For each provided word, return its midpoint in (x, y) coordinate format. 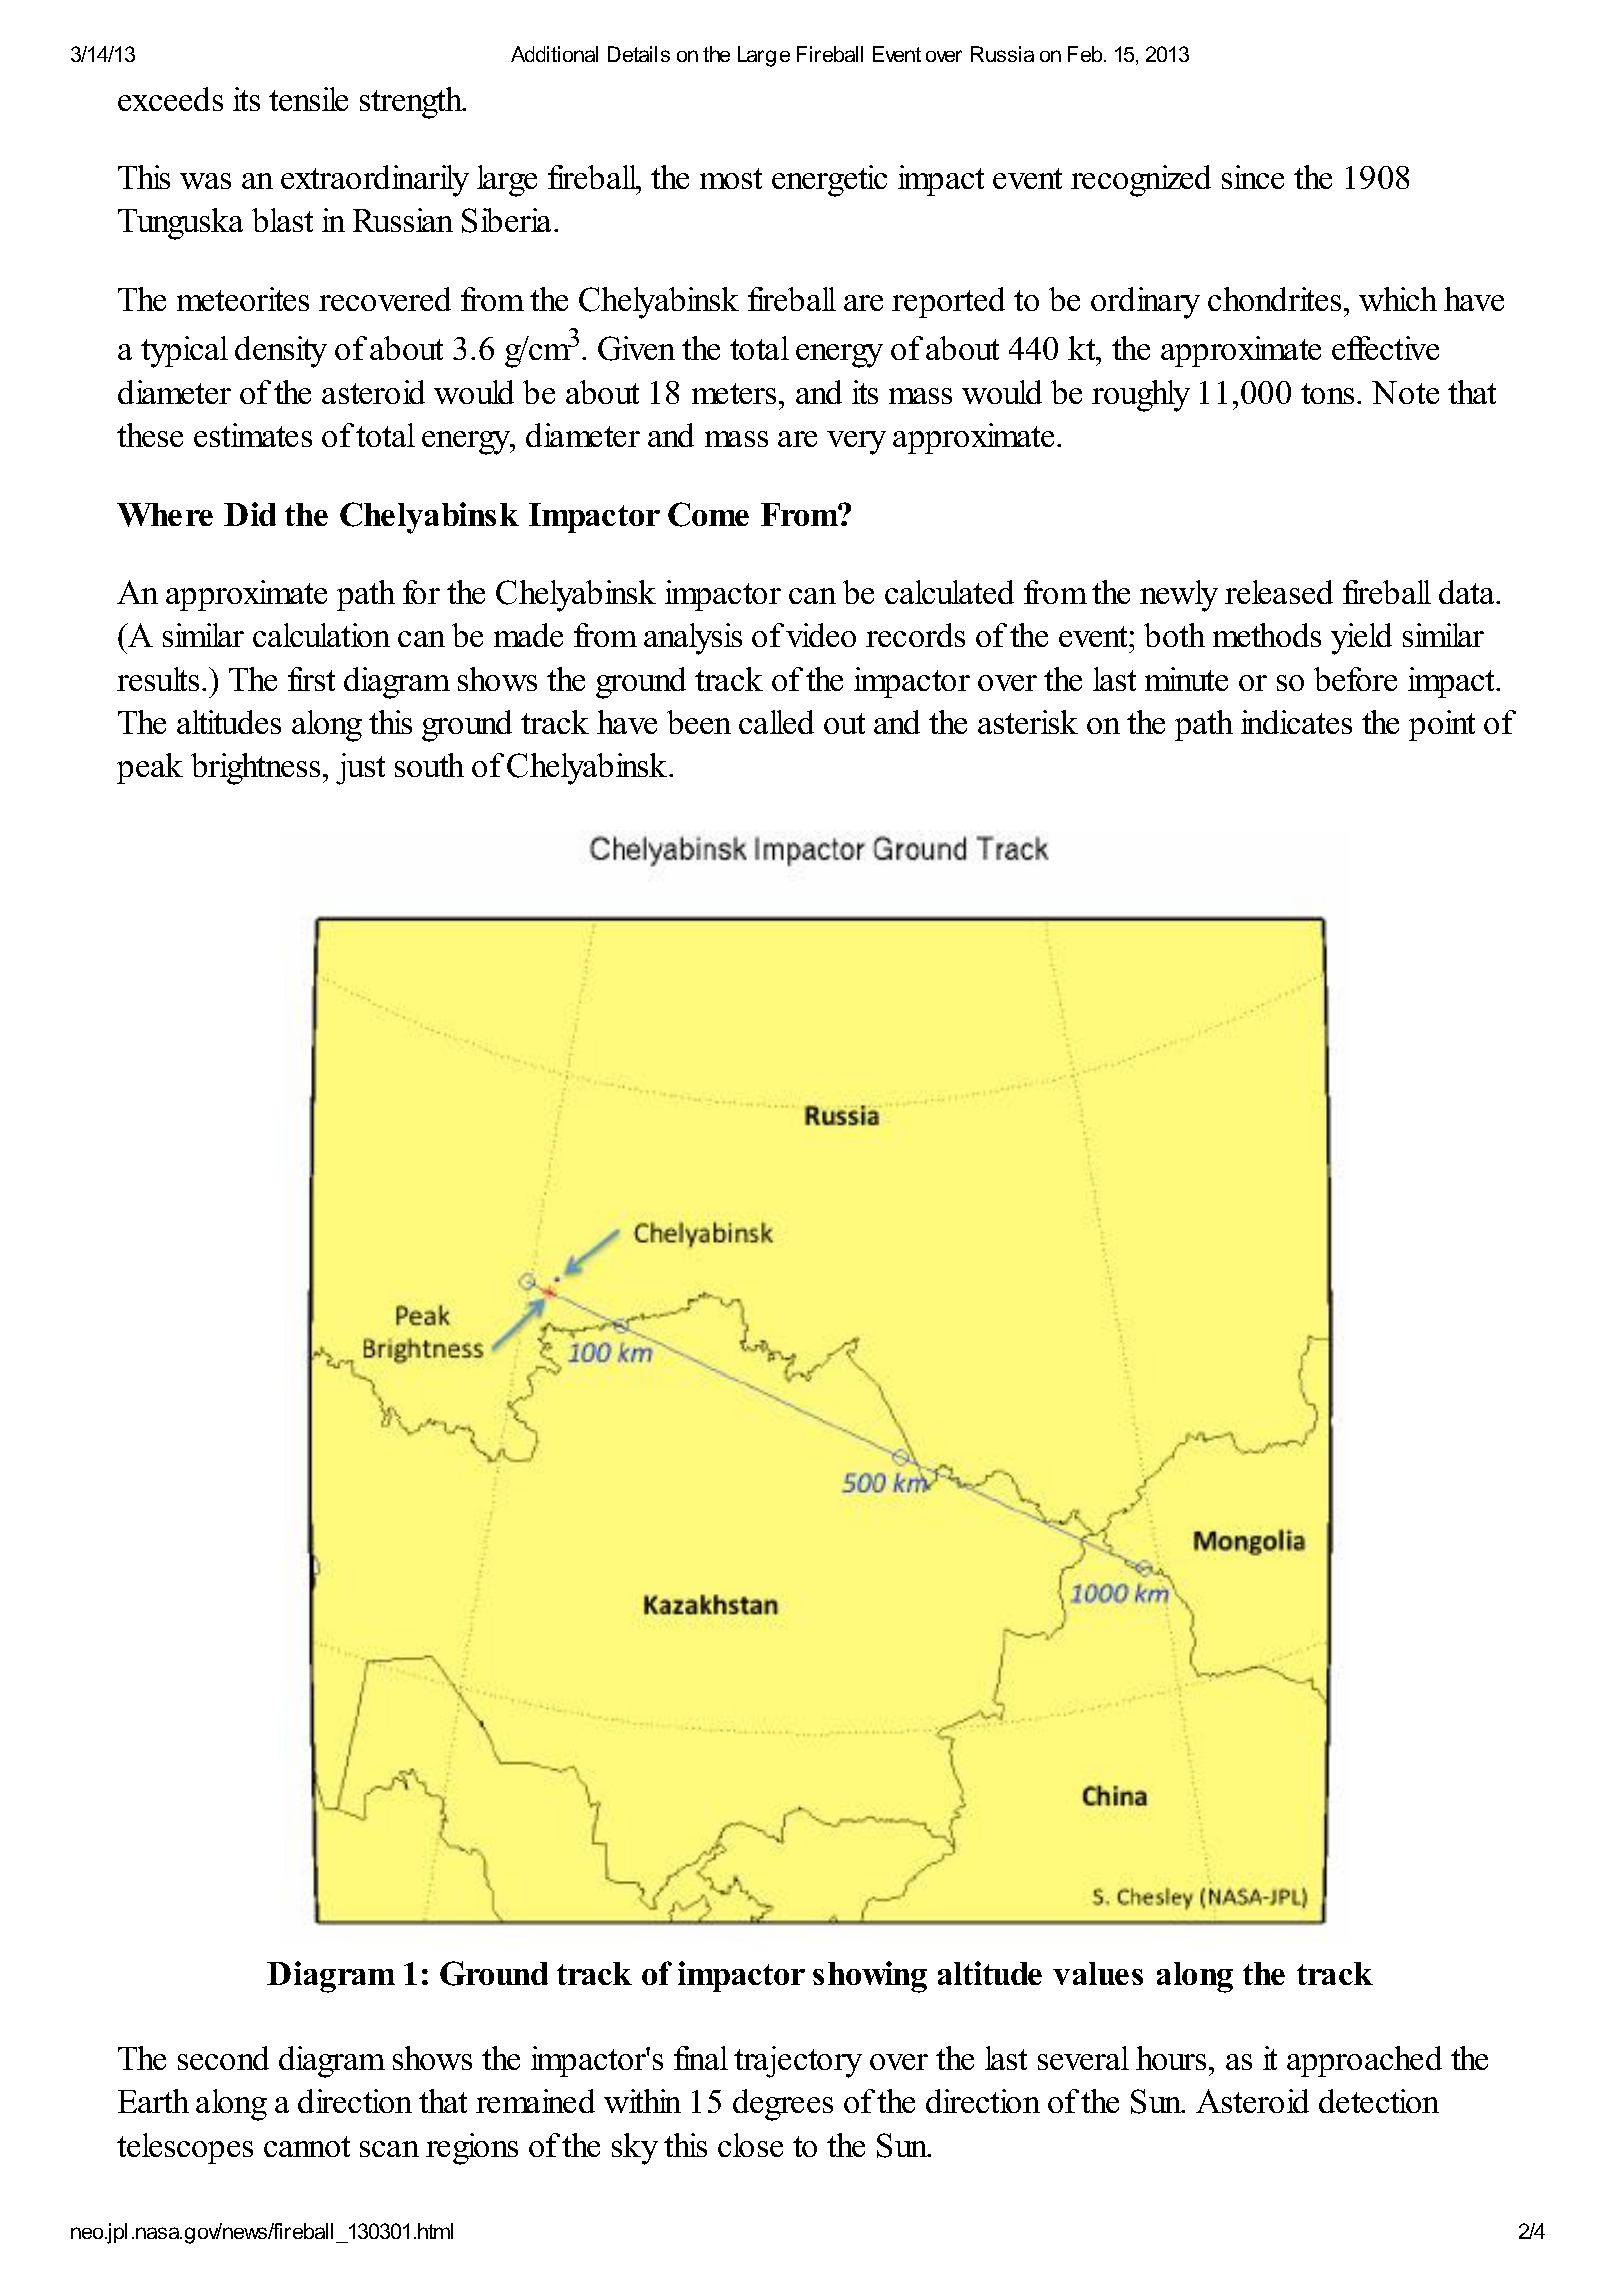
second (223, 2058)
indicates (1296, 722)
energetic (829, 181)
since (1253, 177)
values (1098, 1973)
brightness (257, 769)
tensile (308, 99)
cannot (307, 2146)
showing (870, 1977)
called (776, 722)
